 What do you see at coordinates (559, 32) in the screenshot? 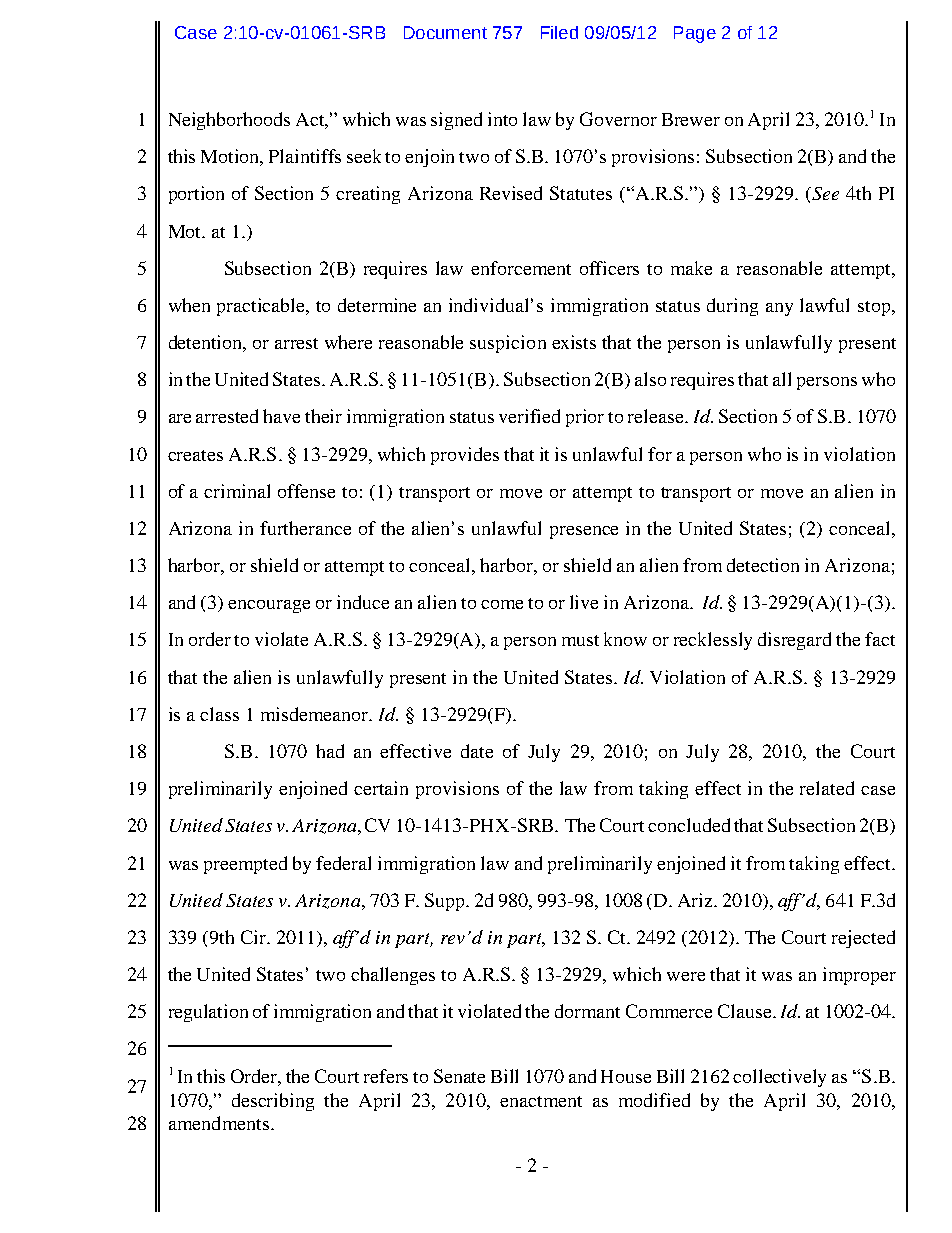
I see `Filed` at bounding box center [559, 32].
